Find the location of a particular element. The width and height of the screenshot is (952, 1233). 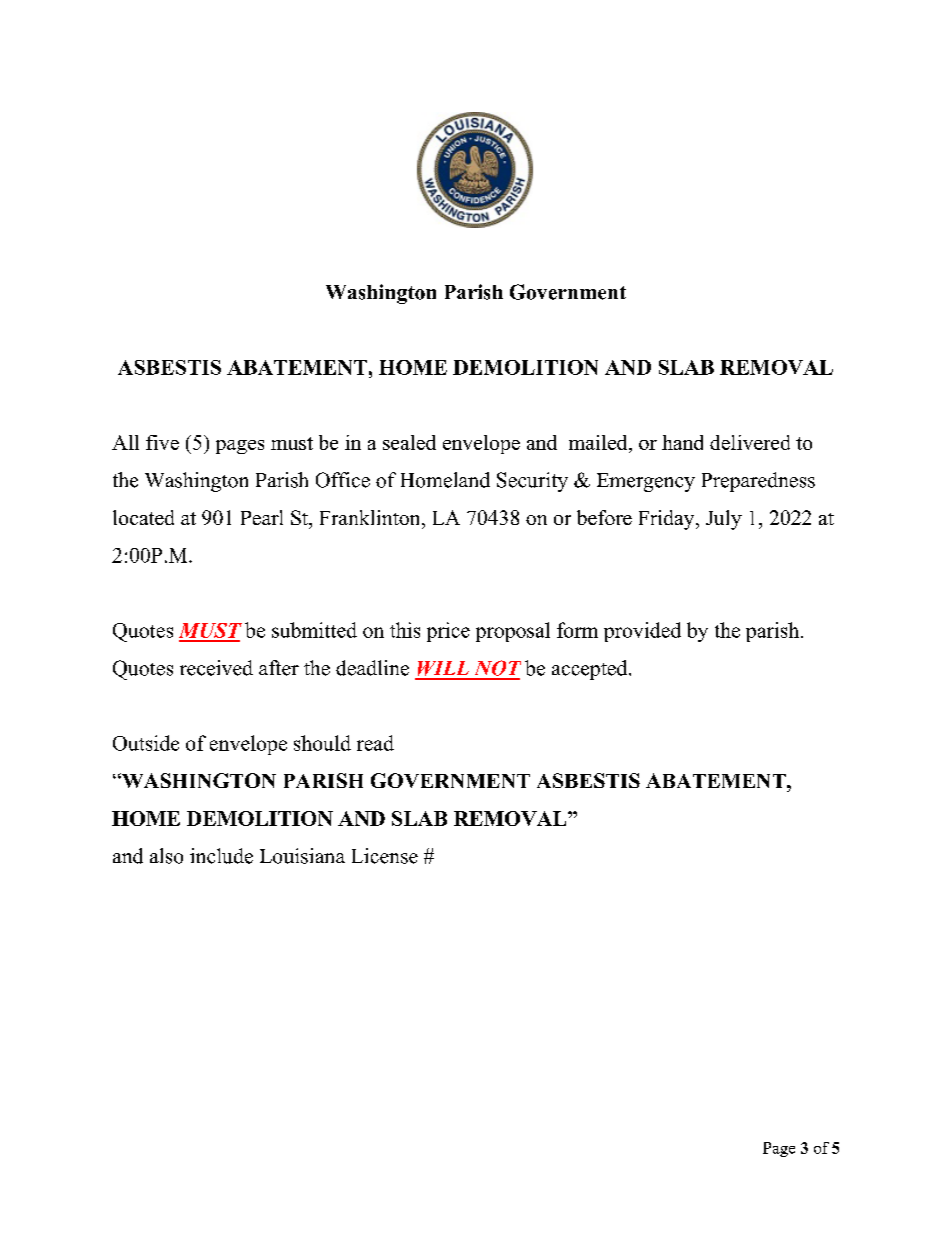

sealed is located at coordinates (409, 442).
